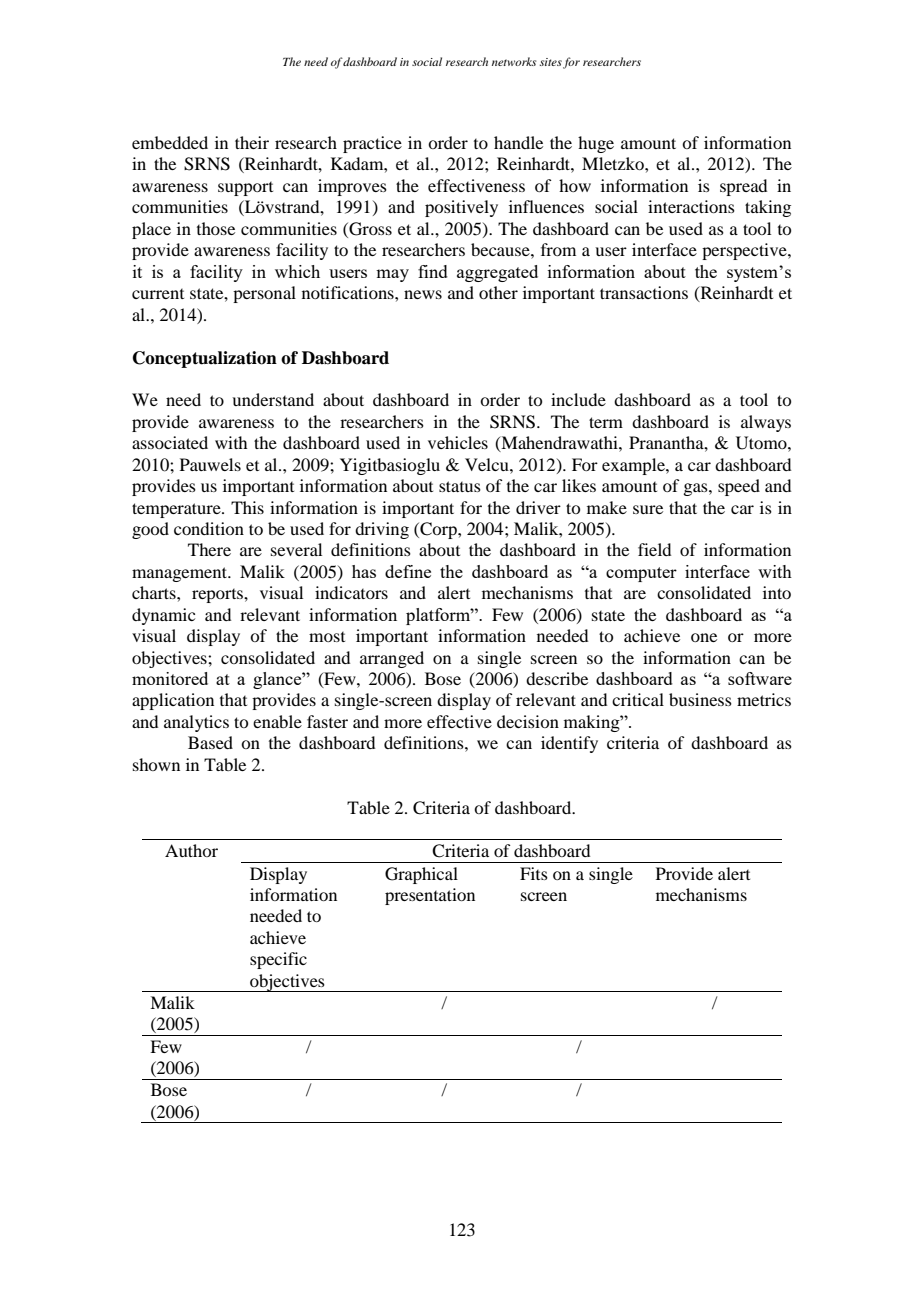 The height and width of the document is (1308, 924). I want to click on Fits, so click(534, 873).
